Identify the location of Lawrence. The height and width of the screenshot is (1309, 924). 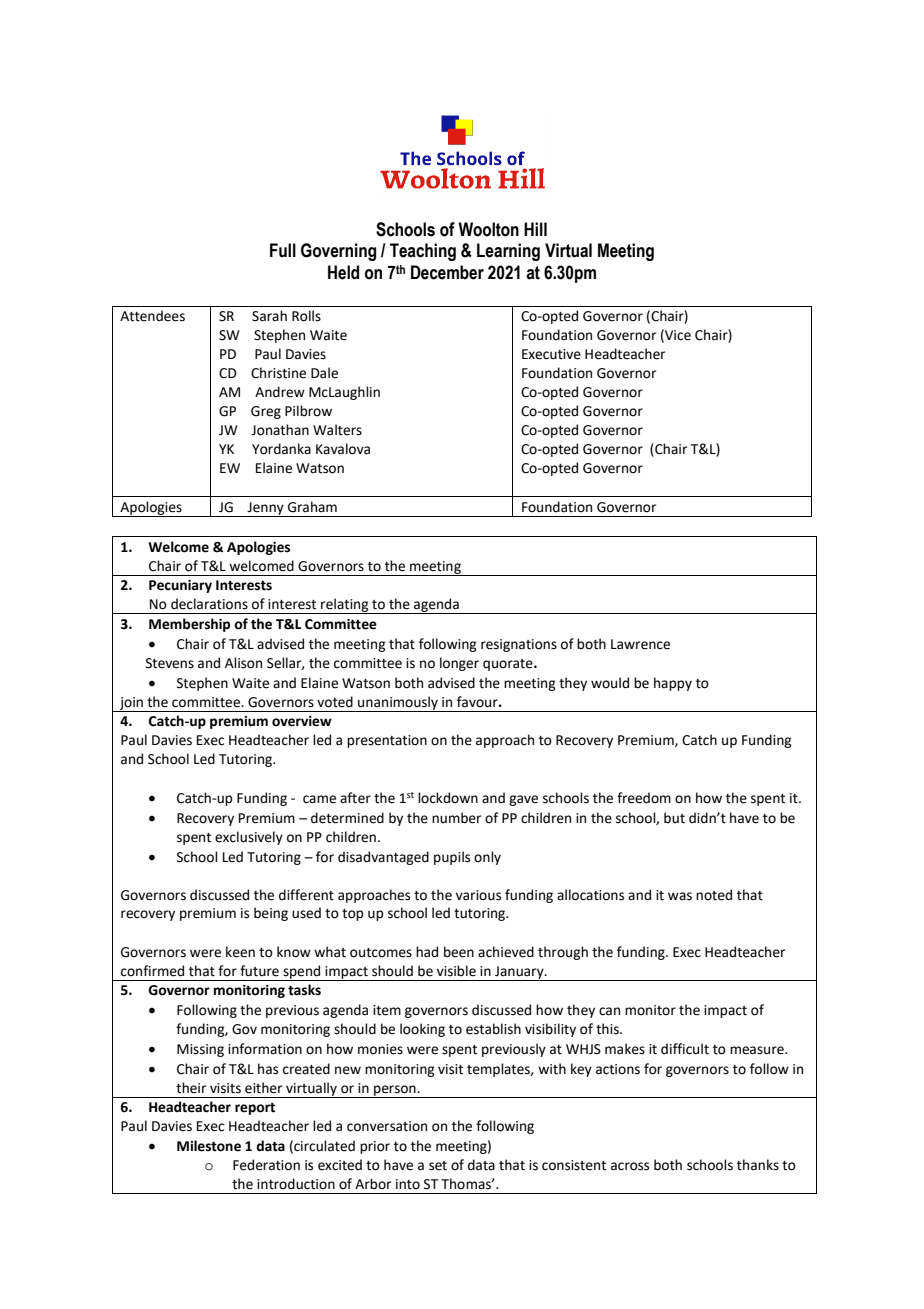
(640, 644).
